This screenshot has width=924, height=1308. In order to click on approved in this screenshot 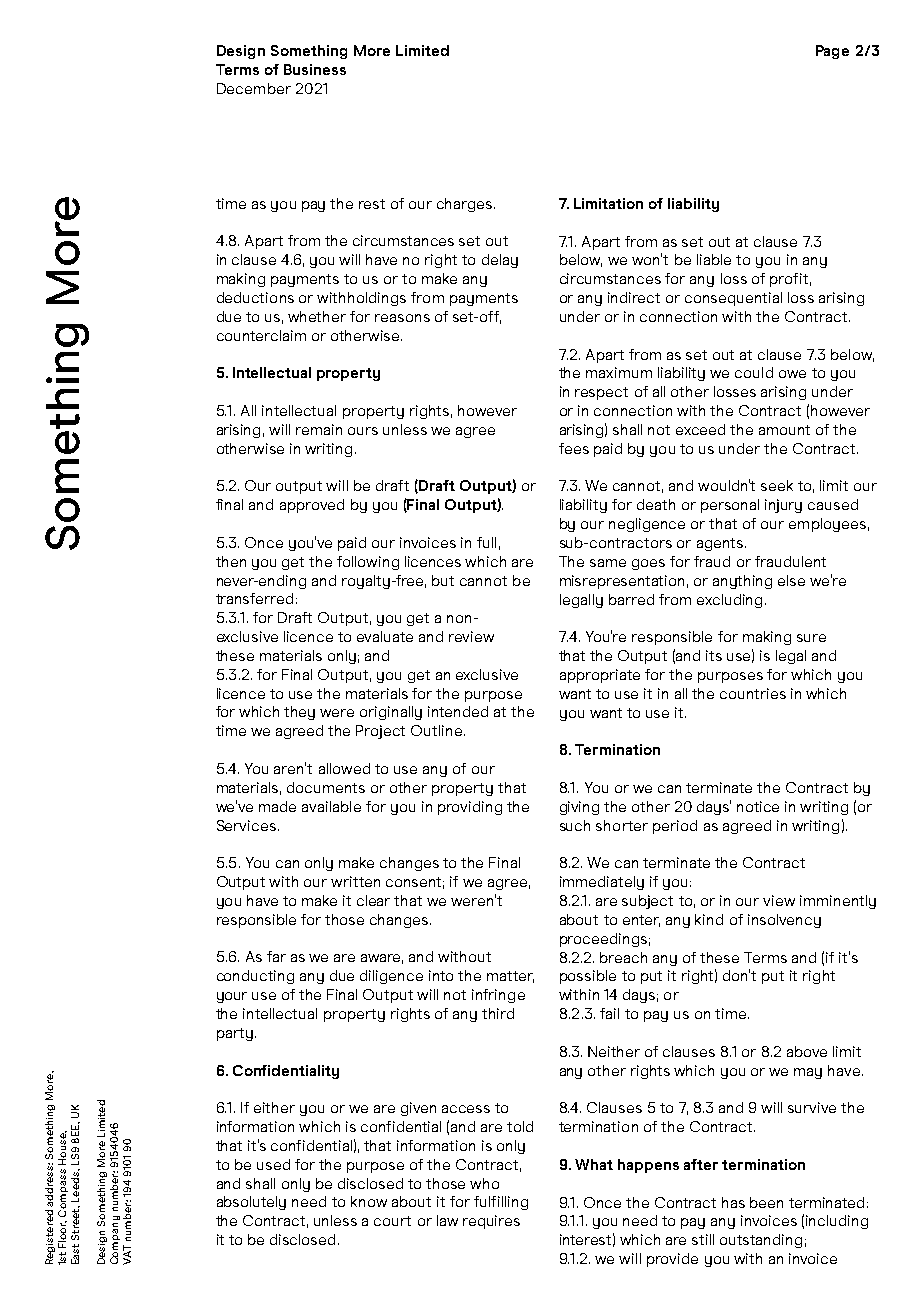, I will do `click(312, 506)`.
